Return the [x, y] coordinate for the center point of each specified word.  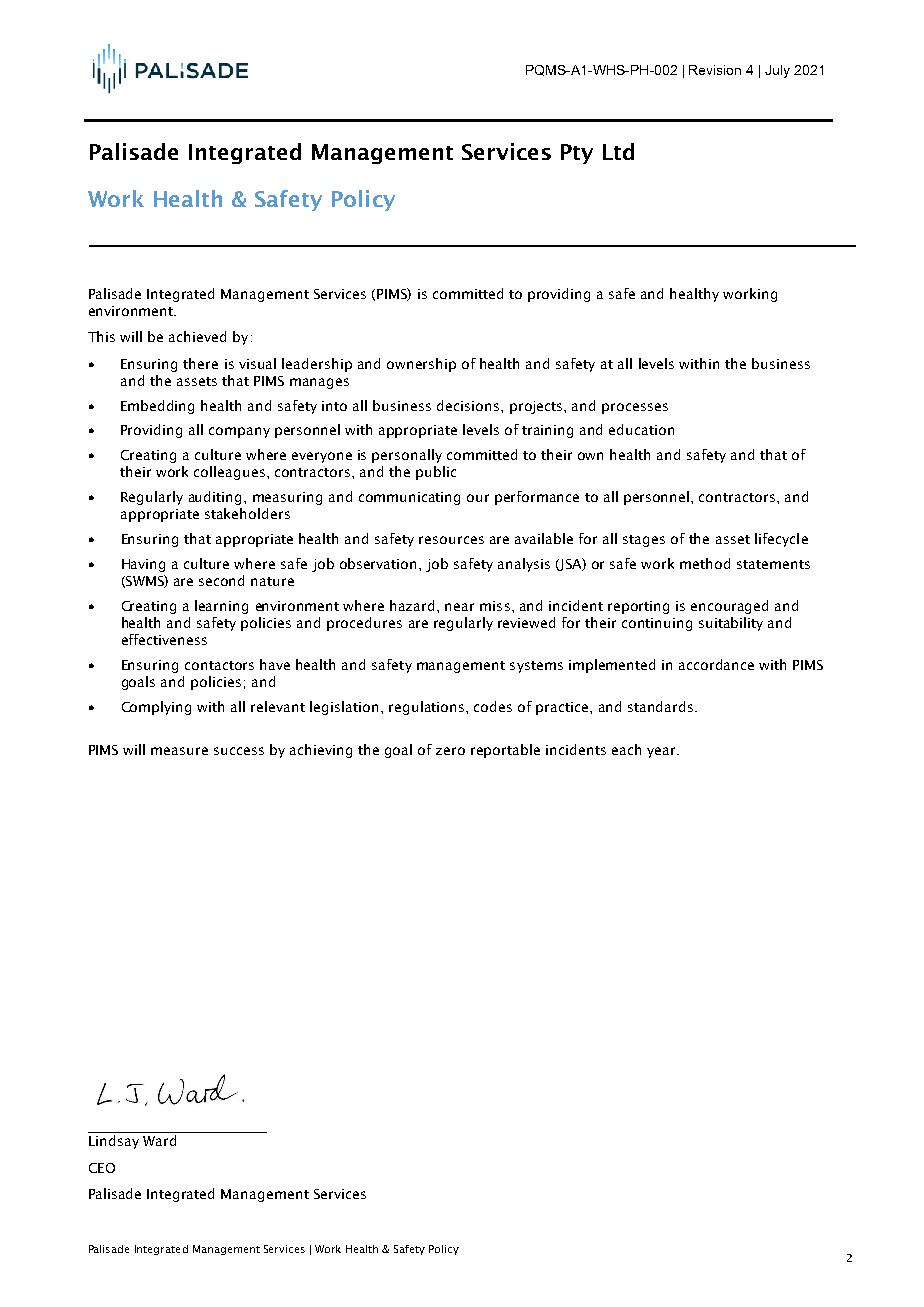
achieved [197, 336]
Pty [577, 154]
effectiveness [164, 639]
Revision [715, 70]
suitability [731, 624]
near [459, 607]
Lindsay [114, 1142]
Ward [159, 1140]
